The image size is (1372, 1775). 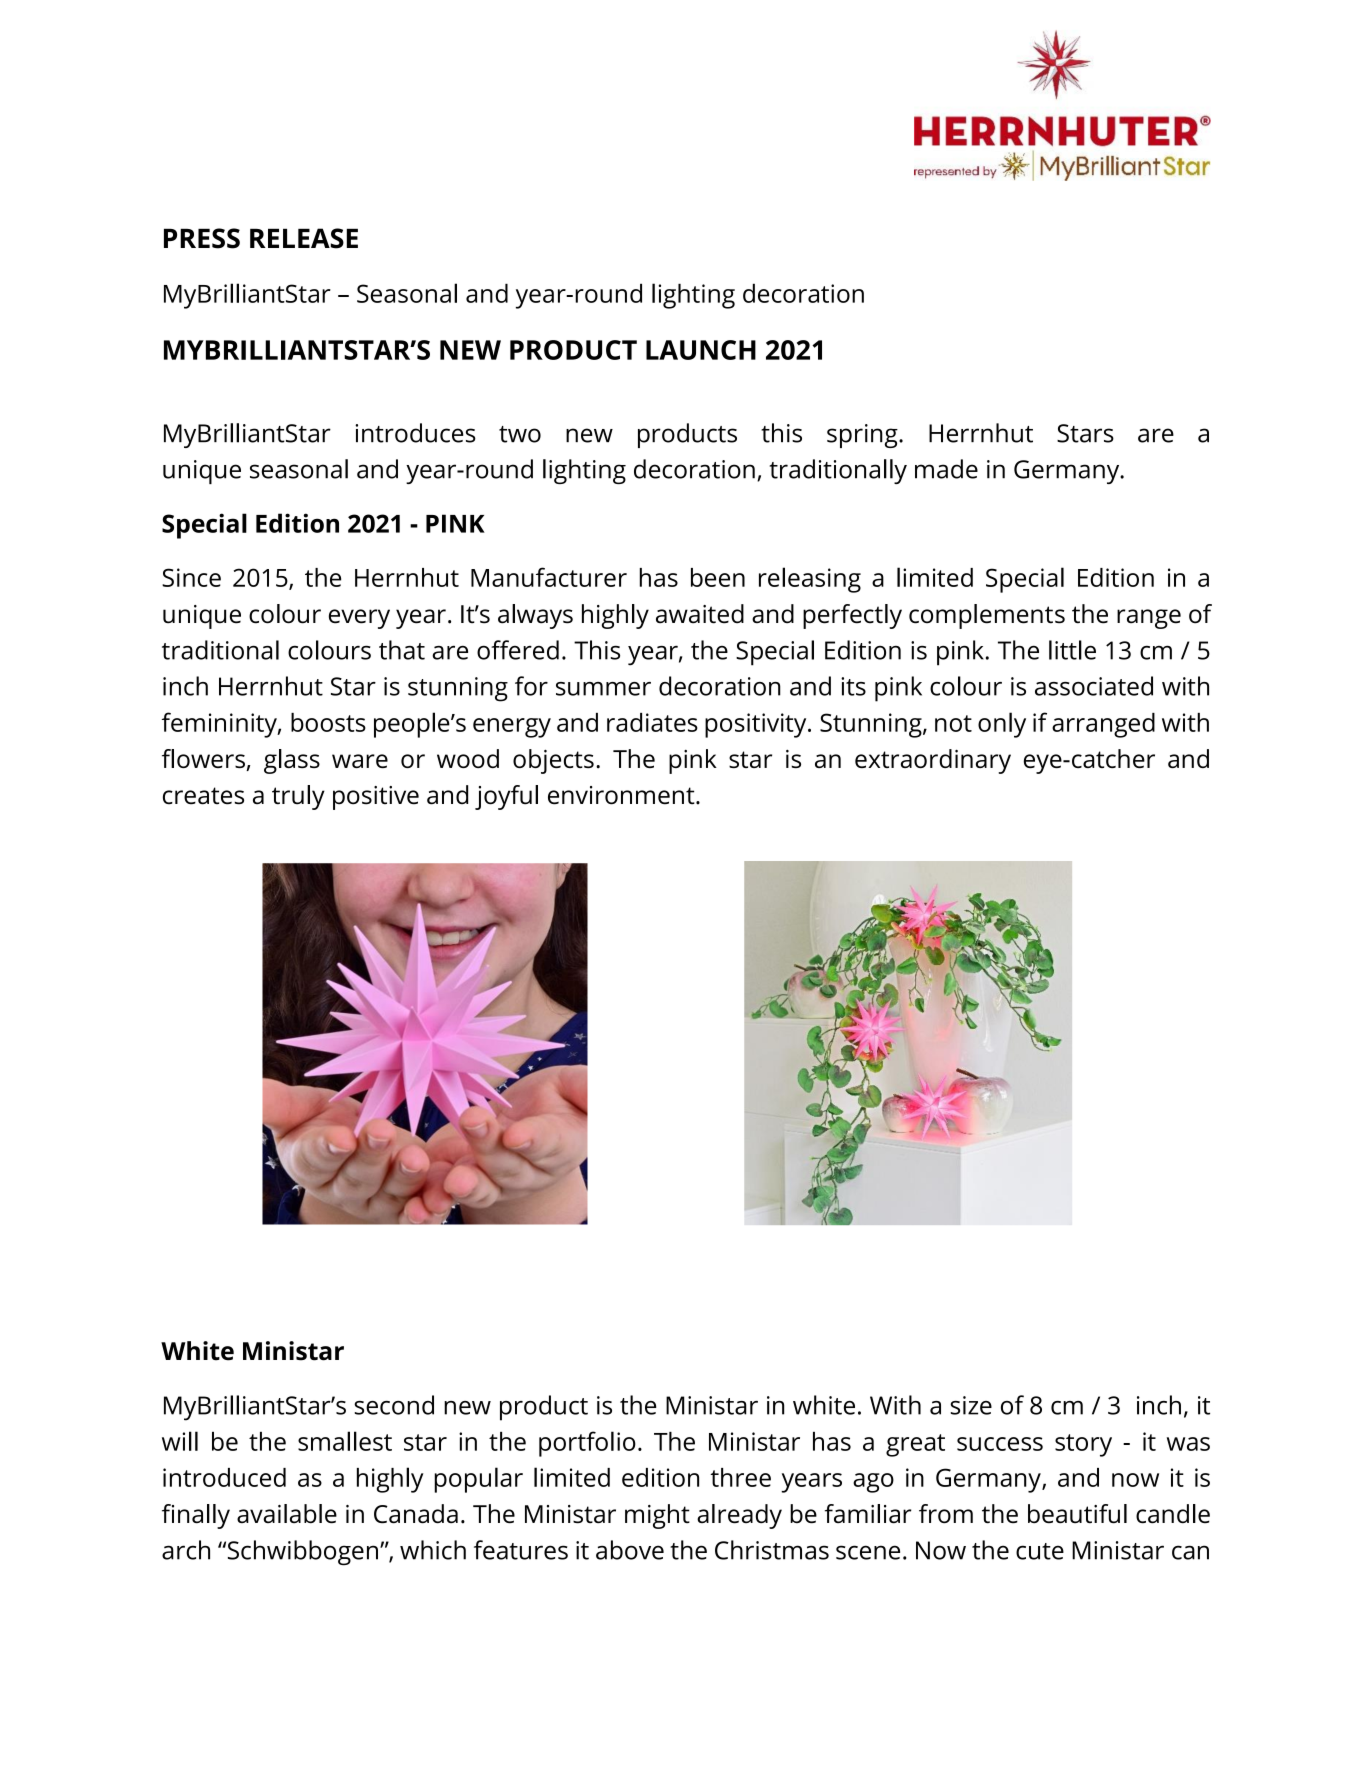 What do you see at coordinates (863, 436) in the screenshot?
I see `spring` at bounding box center [863, 436].
